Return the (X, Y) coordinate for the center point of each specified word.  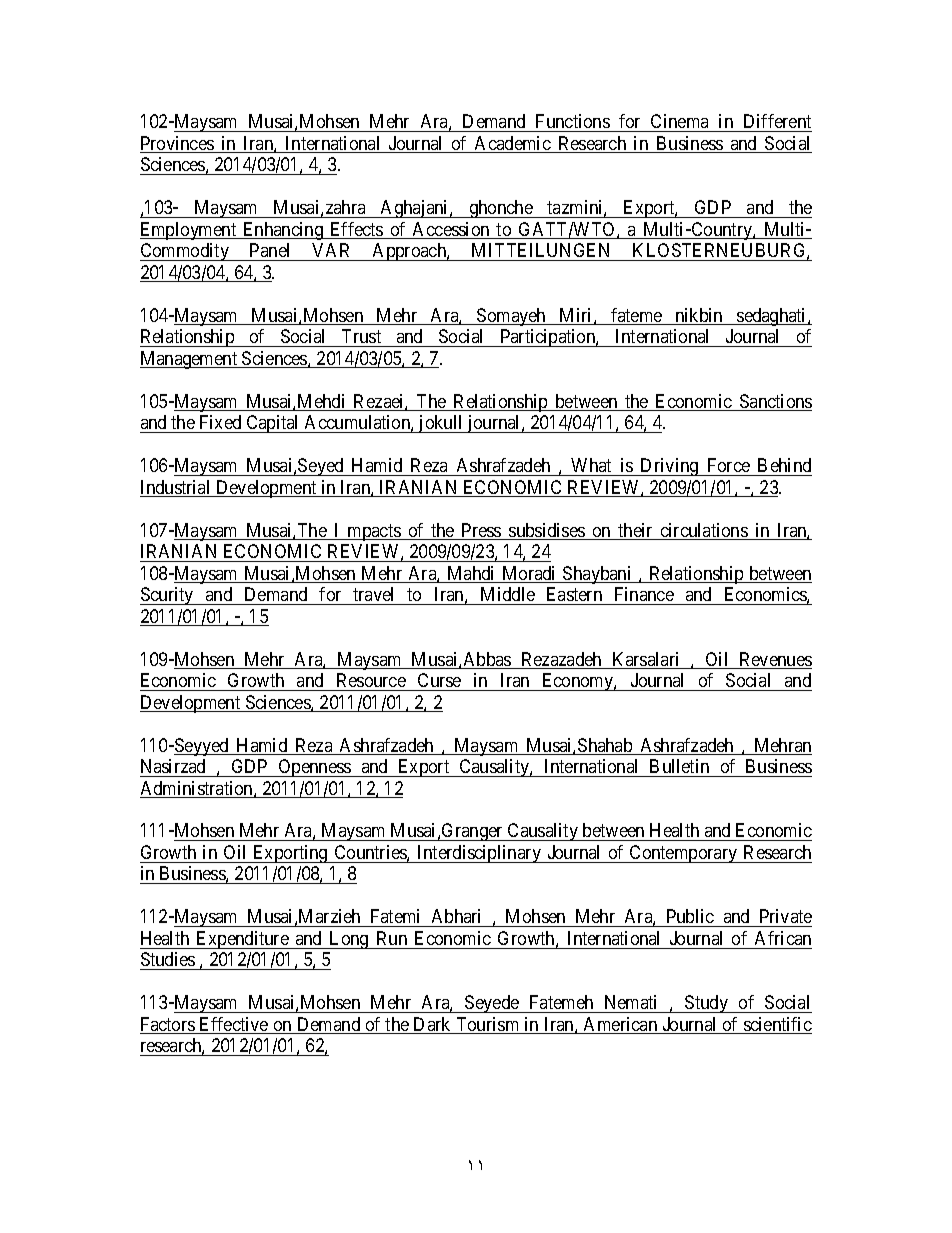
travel (373, 594)
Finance (644, 594)
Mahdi (471, 574)
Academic (512, 144)
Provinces (177, 144)
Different (776, 123)
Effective (234, 1025)
